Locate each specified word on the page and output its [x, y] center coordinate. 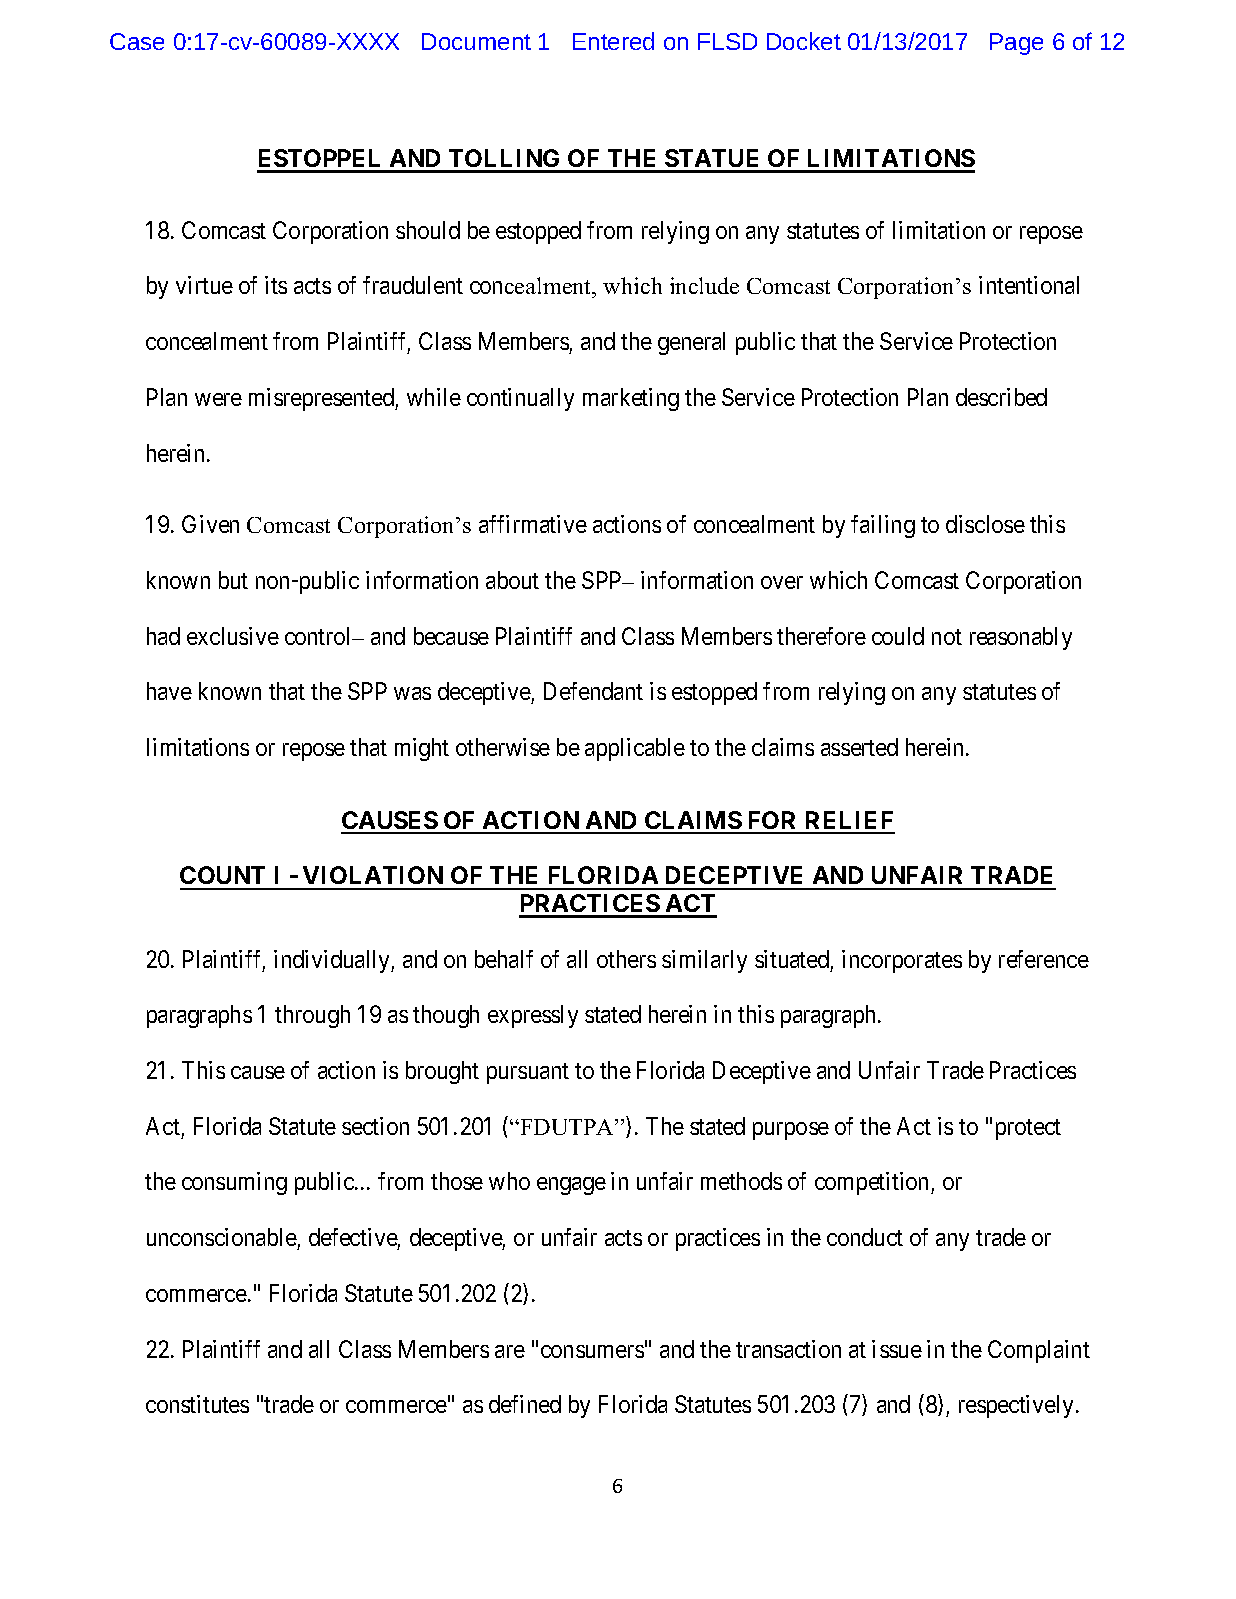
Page [1016, 44]
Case [137, 41]
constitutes [197, 1404]
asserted [859, 747]
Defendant [593, 691]
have [169, 691]
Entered [613, 41]
